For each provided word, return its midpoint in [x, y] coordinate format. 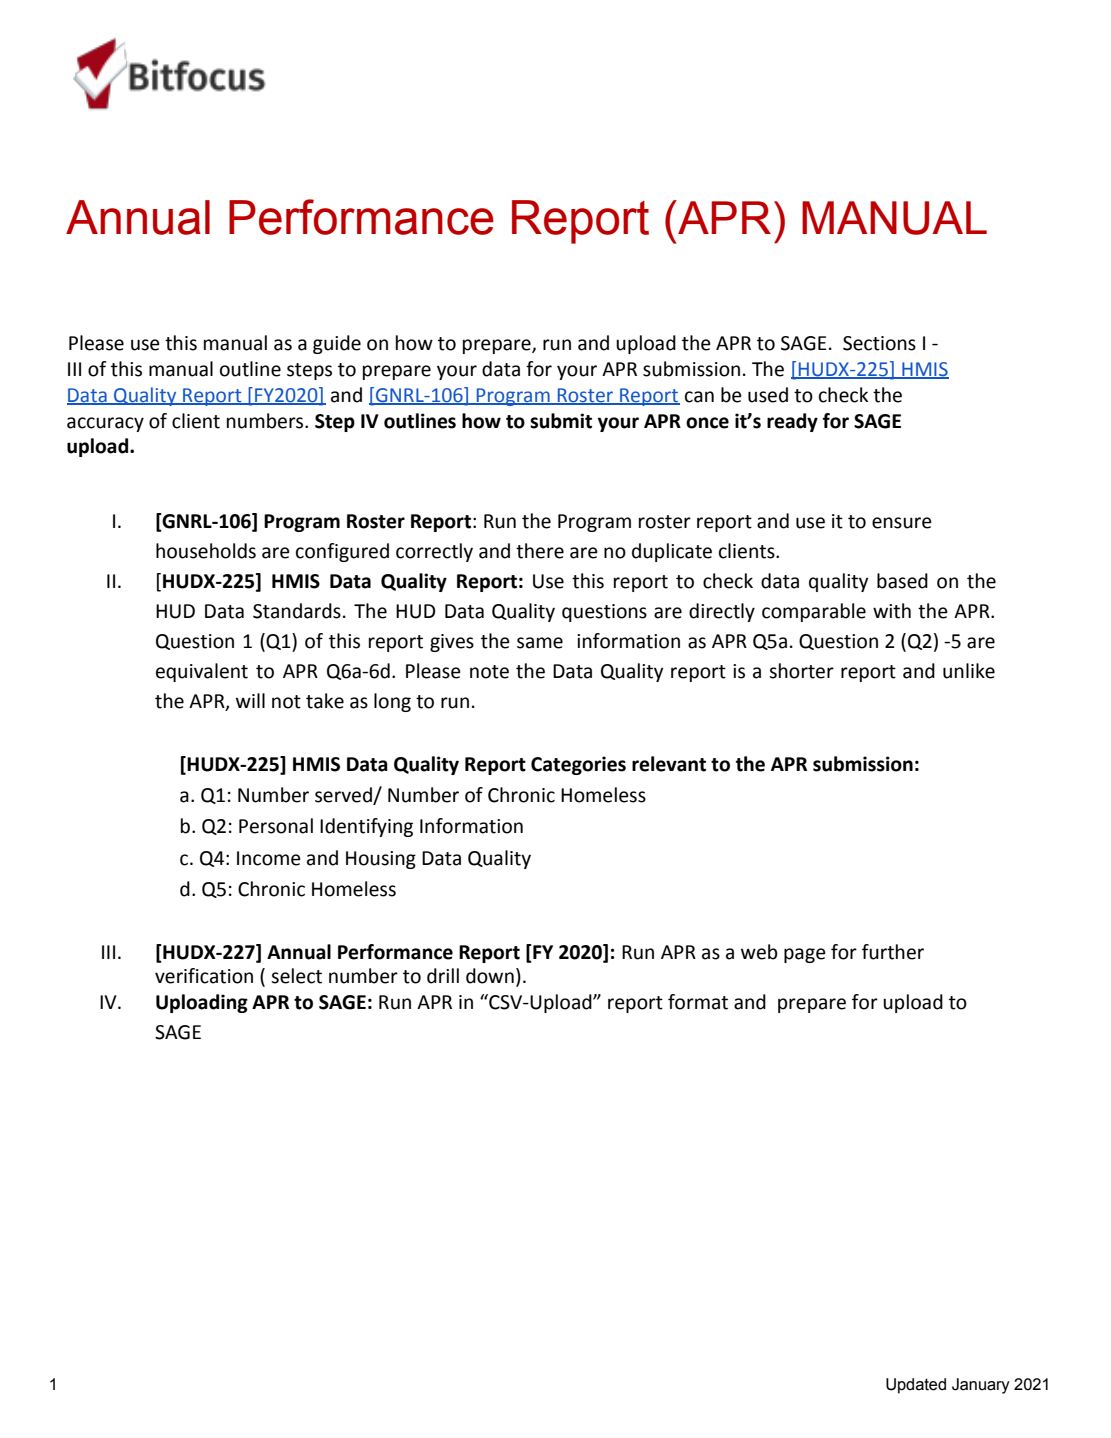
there [540, 551]
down [490, 976]
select [296, 976]
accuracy [105, 424]
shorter [801, 671]
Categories [578, 765]
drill [443, 976]
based [902, 581]
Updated [916, 1386]
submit [561, 421]
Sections [879, 343]
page [805, 955]
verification [204, 976]
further [893, 952]
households [206, 551]
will [250, 700]
